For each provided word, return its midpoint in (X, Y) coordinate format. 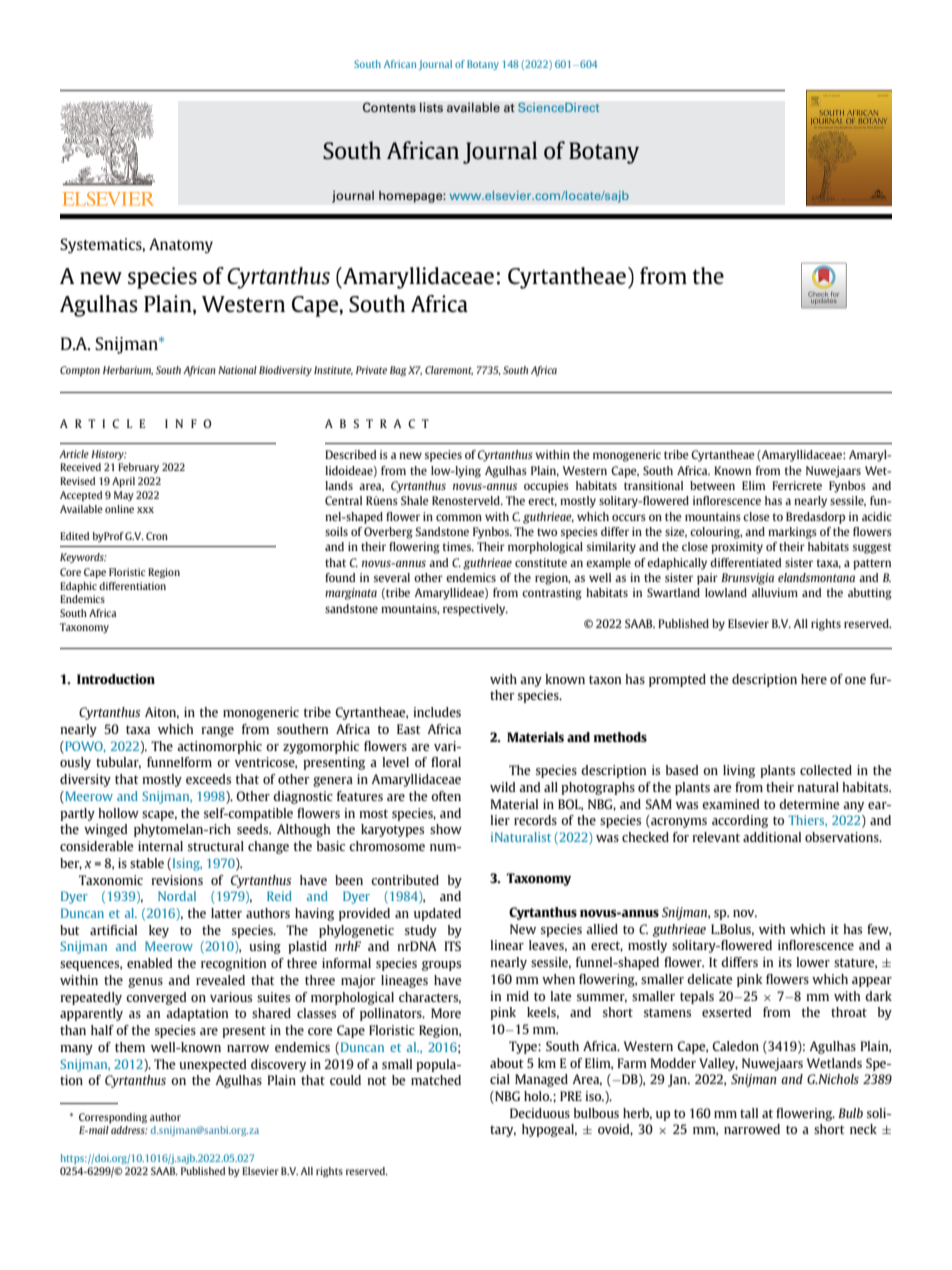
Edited (74, 536)
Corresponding (113, 1118)
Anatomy (181, 246)
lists (431, 107)
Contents (389, 107)
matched (436, 1080)
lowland (726, 592)
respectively (475, 610)
